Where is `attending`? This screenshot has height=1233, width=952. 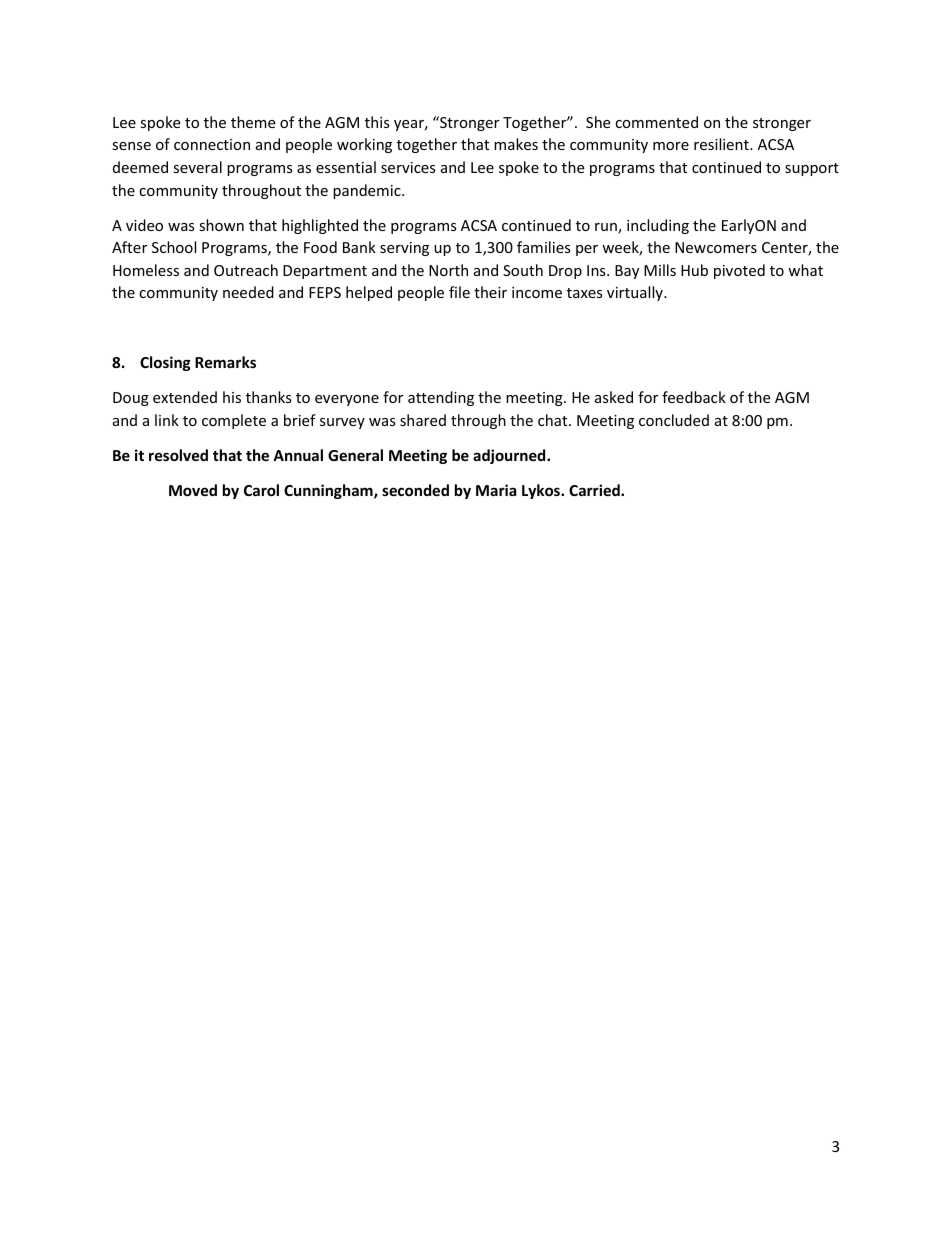
attending is located at coordinates (441, 398).
